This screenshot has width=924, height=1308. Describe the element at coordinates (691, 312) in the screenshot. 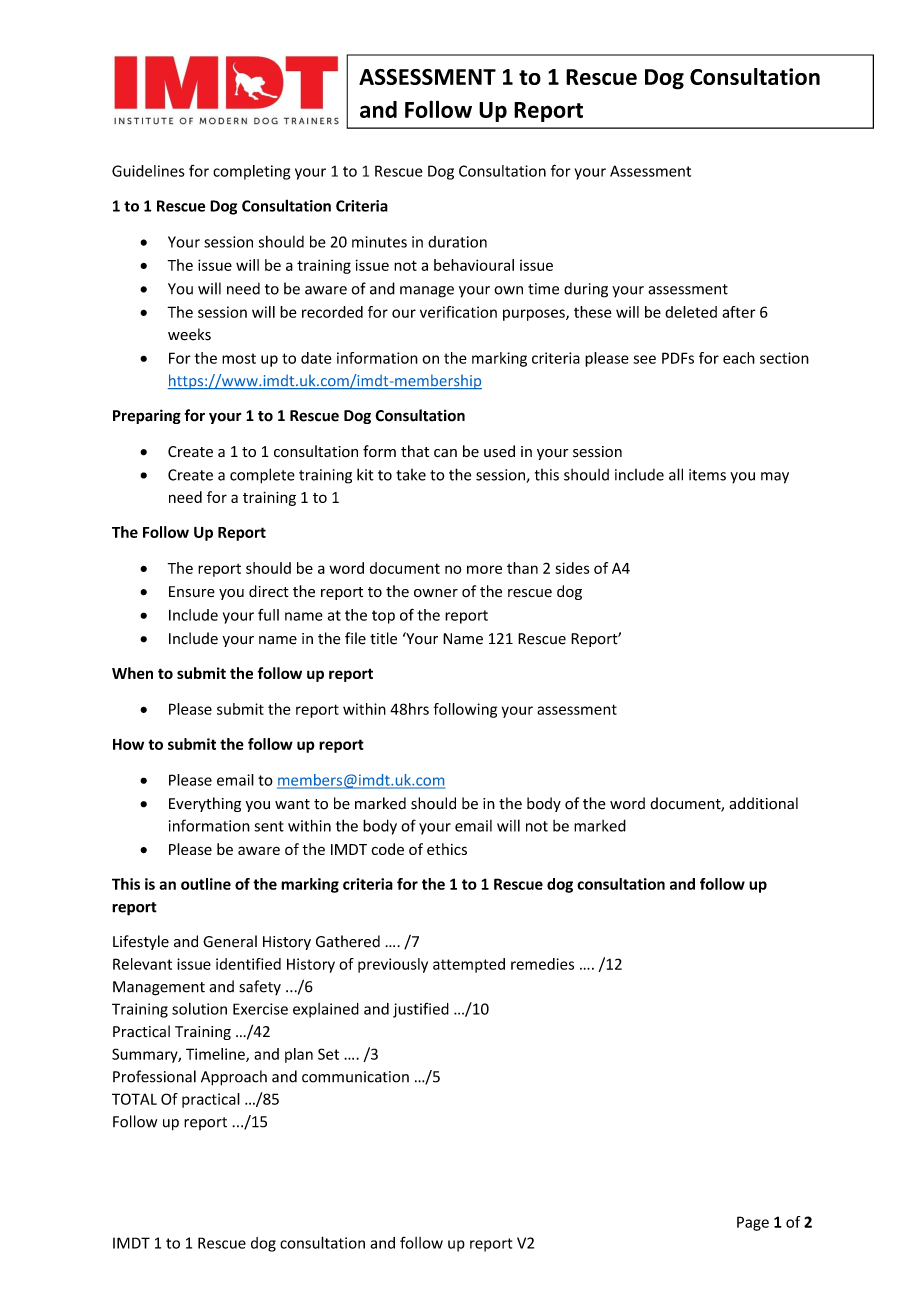

I see `deleted` at that location.
